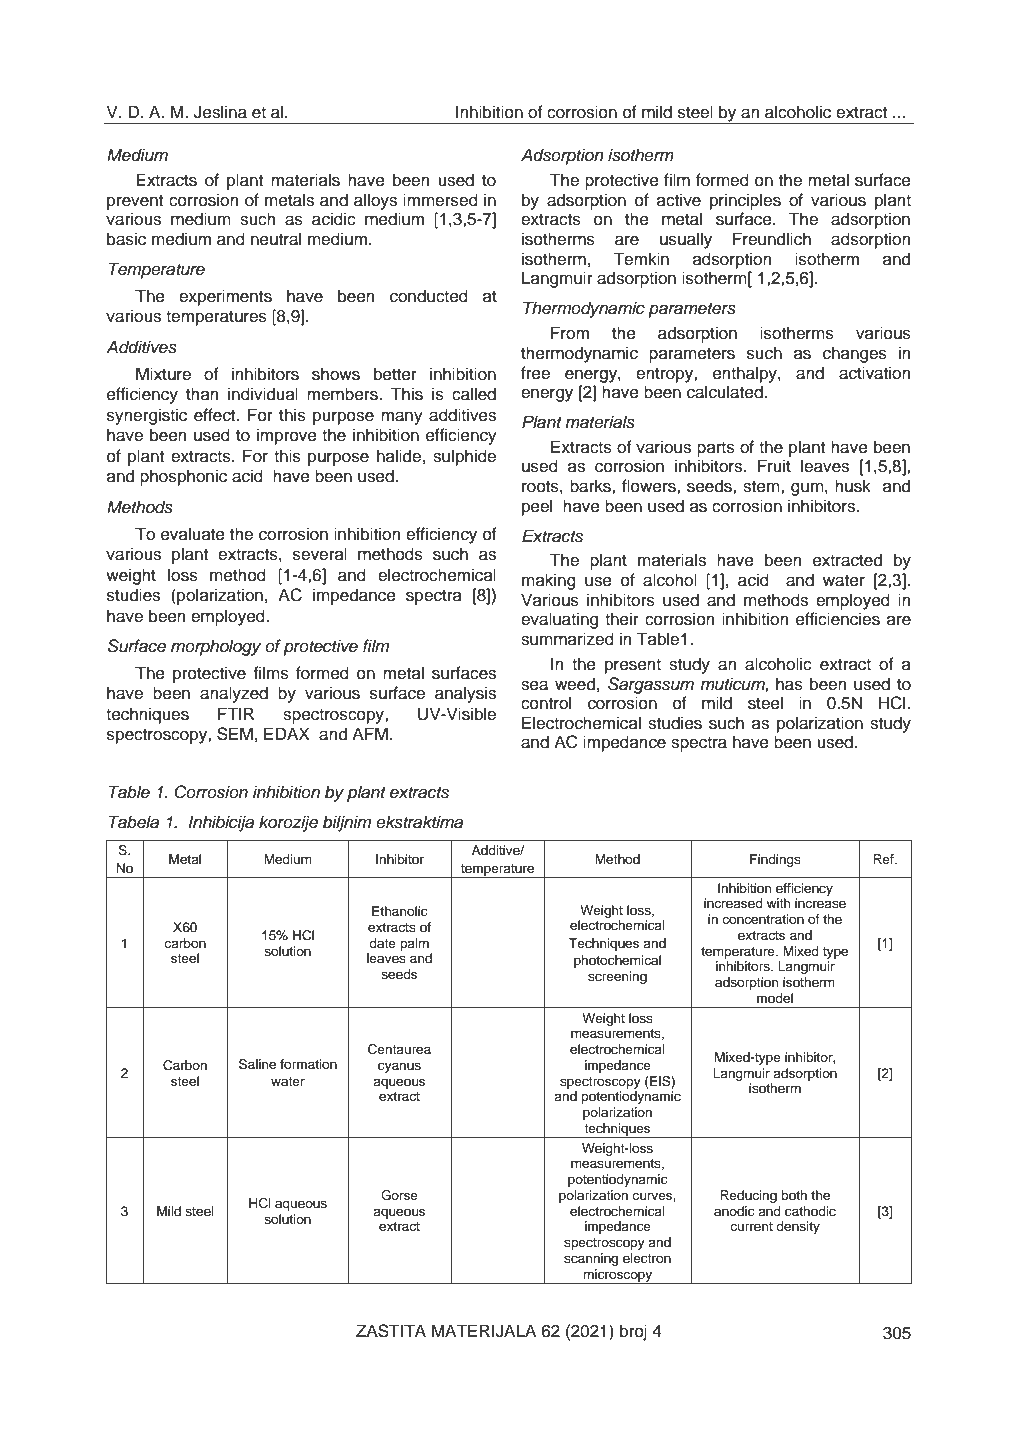 Image resolution: width=1018 pixels, height=1439 pixels. Describe the element at coordinates (775, 998) in the page. I see `model` at that location.
